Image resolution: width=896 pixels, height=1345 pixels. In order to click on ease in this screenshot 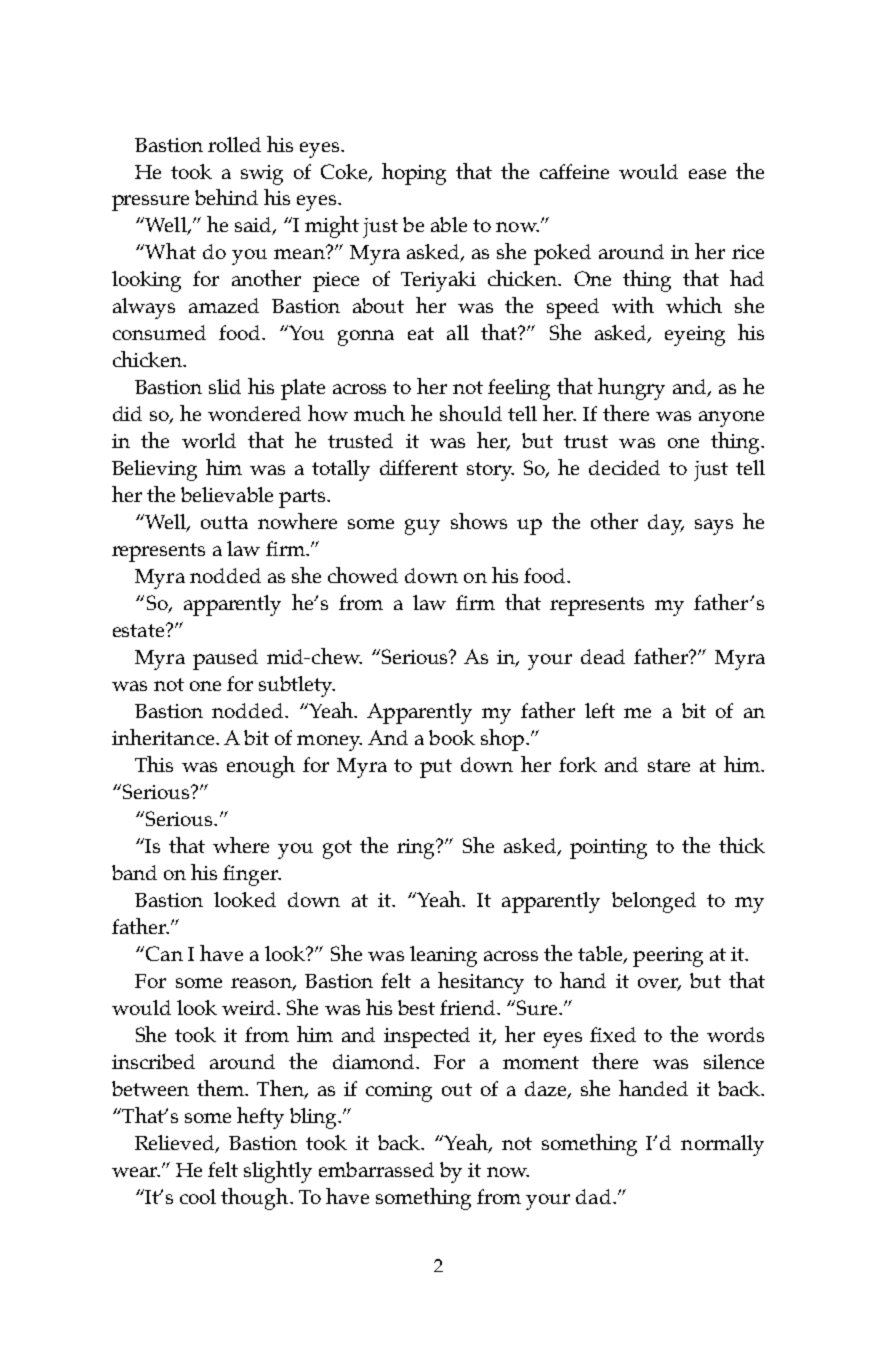, I will do `click(707, 174)`.
